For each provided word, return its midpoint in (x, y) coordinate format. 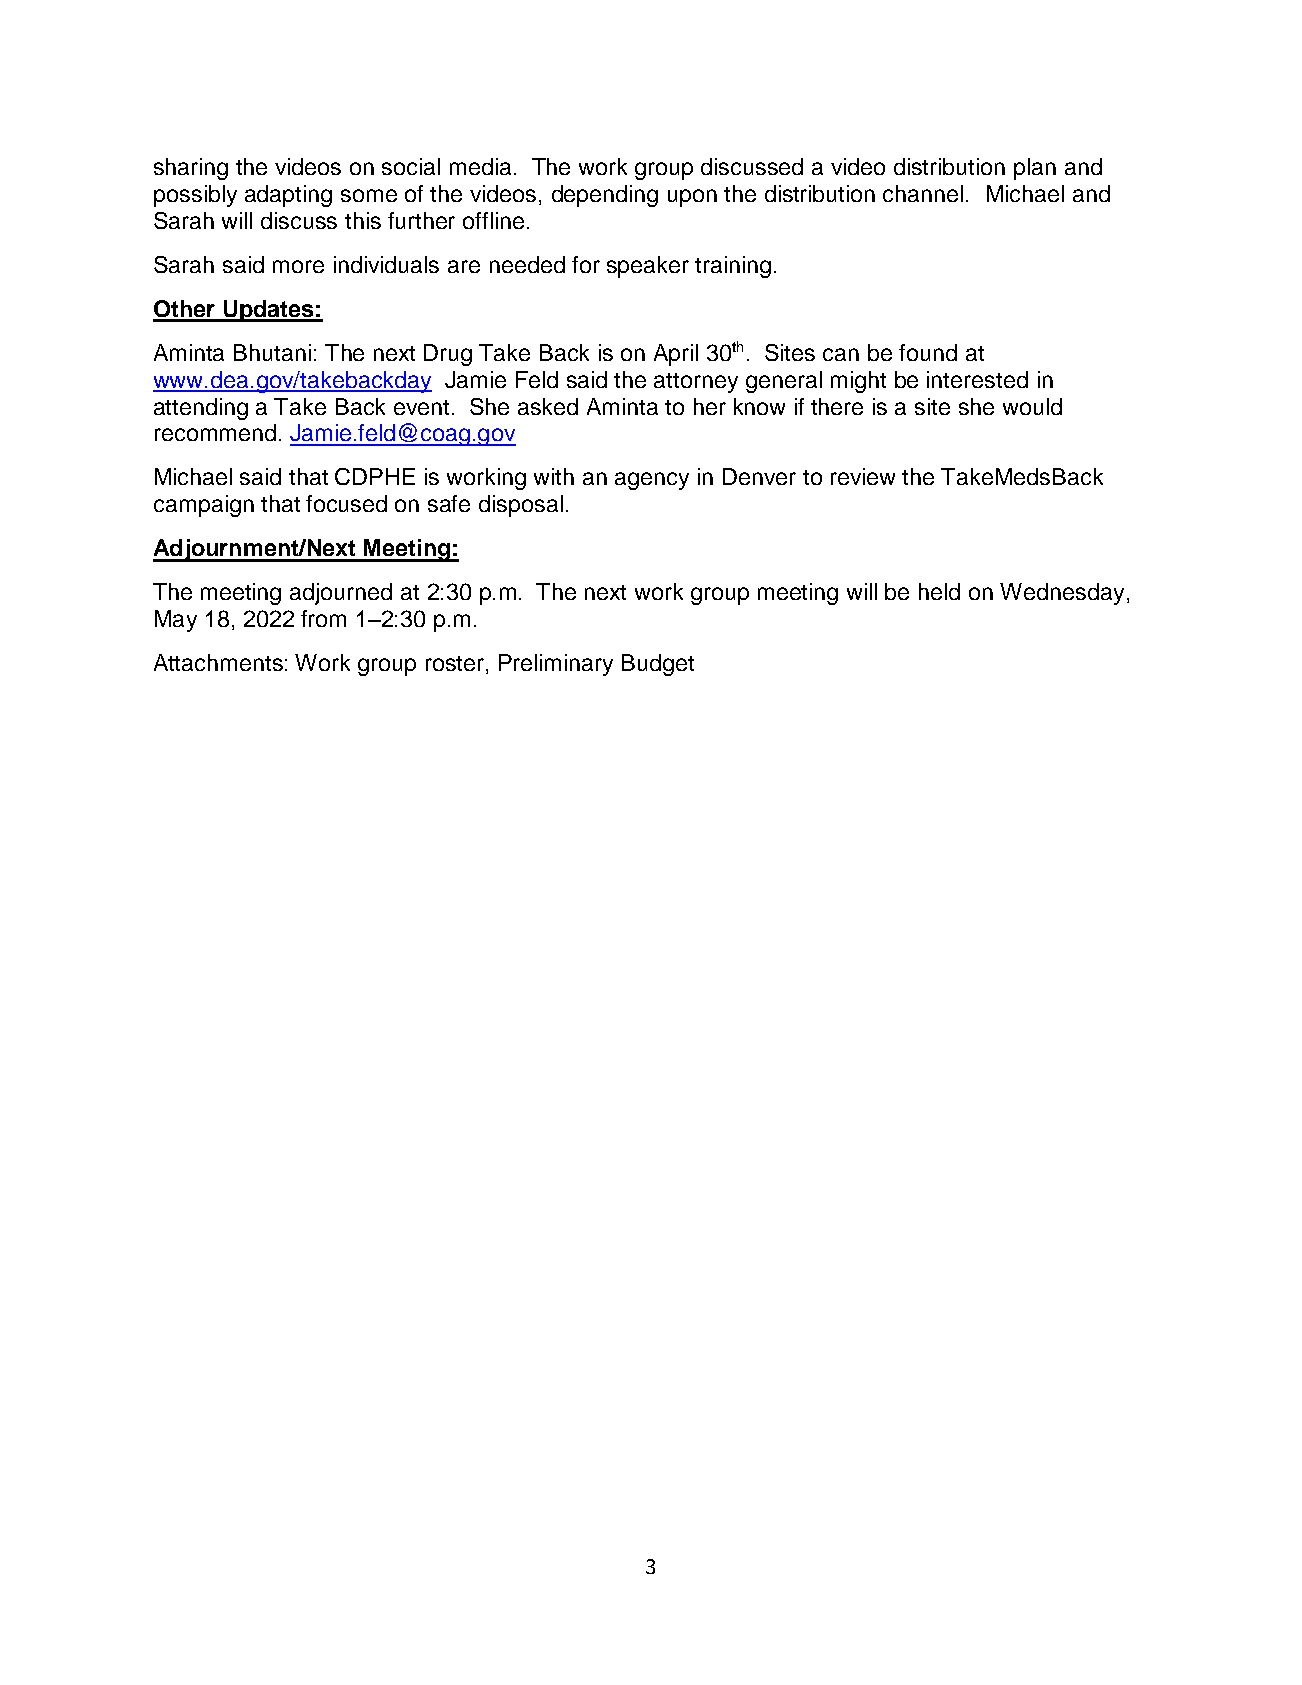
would (1032, 406)
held (939, 591)
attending (201, 409)
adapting (288, 196)
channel (923, 193)
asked (548, 406)
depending (605, 196)
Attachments (218, 662)
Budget (658, 665)
